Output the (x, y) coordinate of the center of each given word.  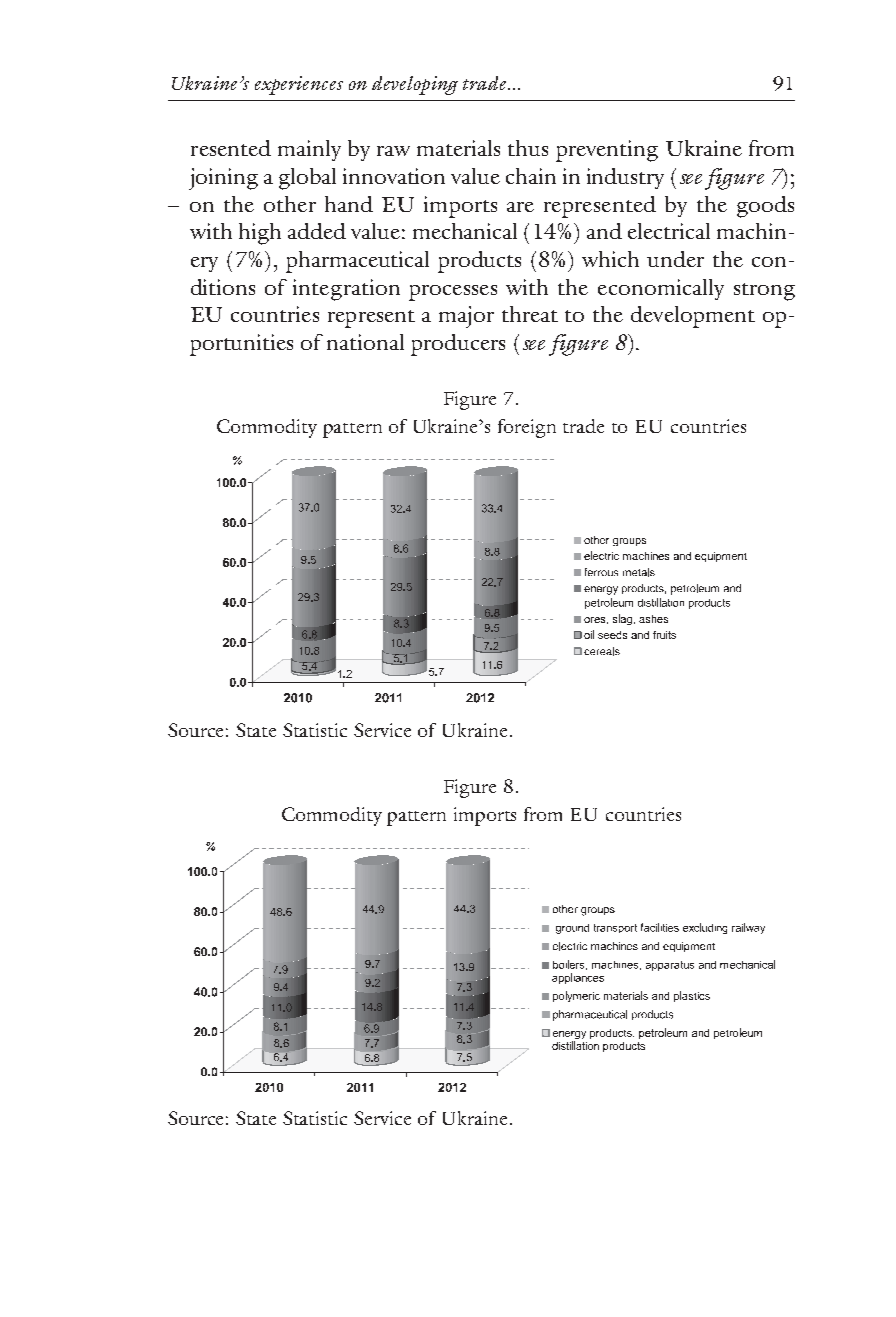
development (693, 317)
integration (346, 290)
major (466, 317)
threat (530, 314)
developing (415, 85)
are (520, 207)
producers (458, 345)
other (290, 204)
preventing (607, 151)
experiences (299, 85)
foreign (527, 428)
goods (765, 207)
